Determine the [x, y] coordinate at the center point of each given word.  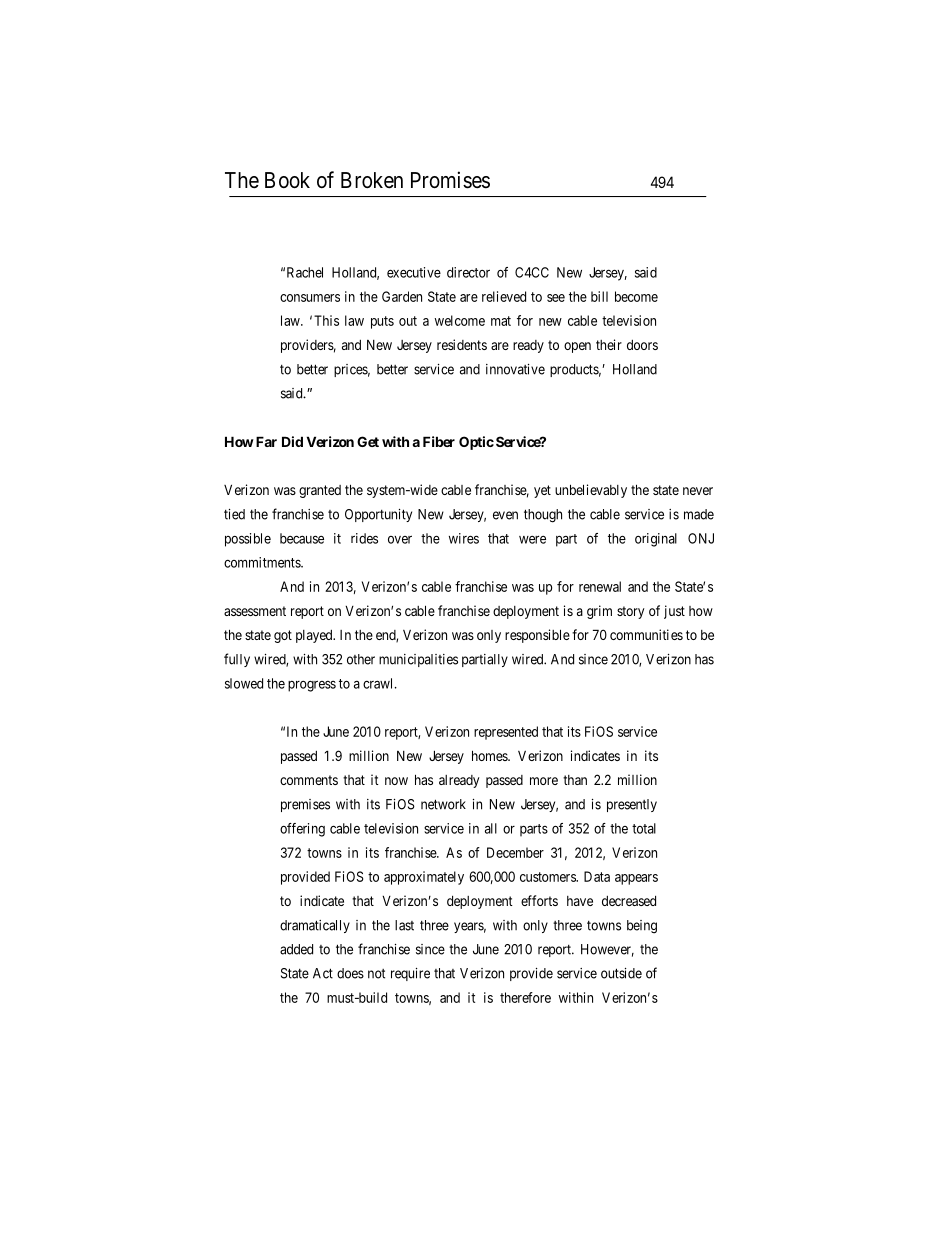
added [296, 949]
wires [464, 538]
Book [287, 180]
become [636, 296]
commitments [263, 562]
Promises [450, 180]
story [631, 612]
